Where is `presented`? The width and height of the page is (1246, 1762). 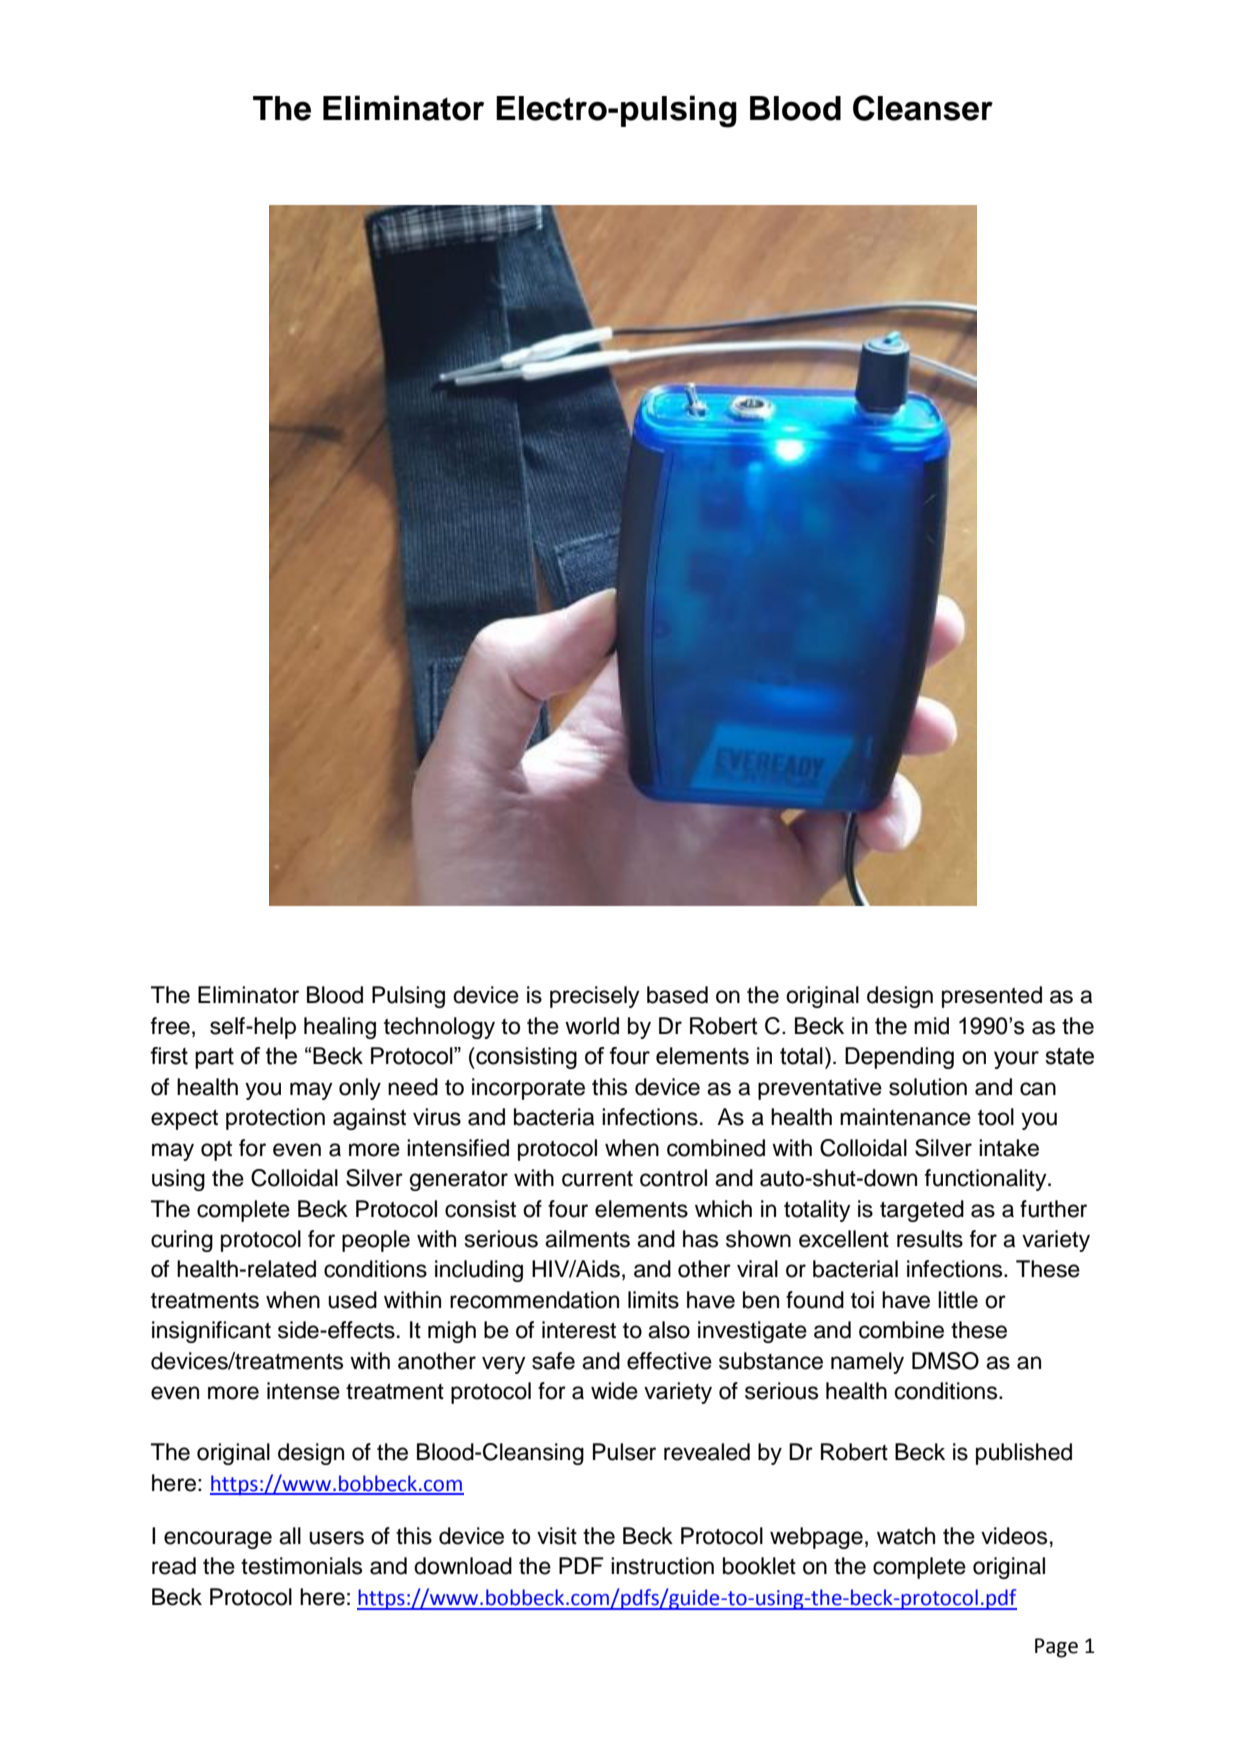 presented is located at coordinates (992, 997).
